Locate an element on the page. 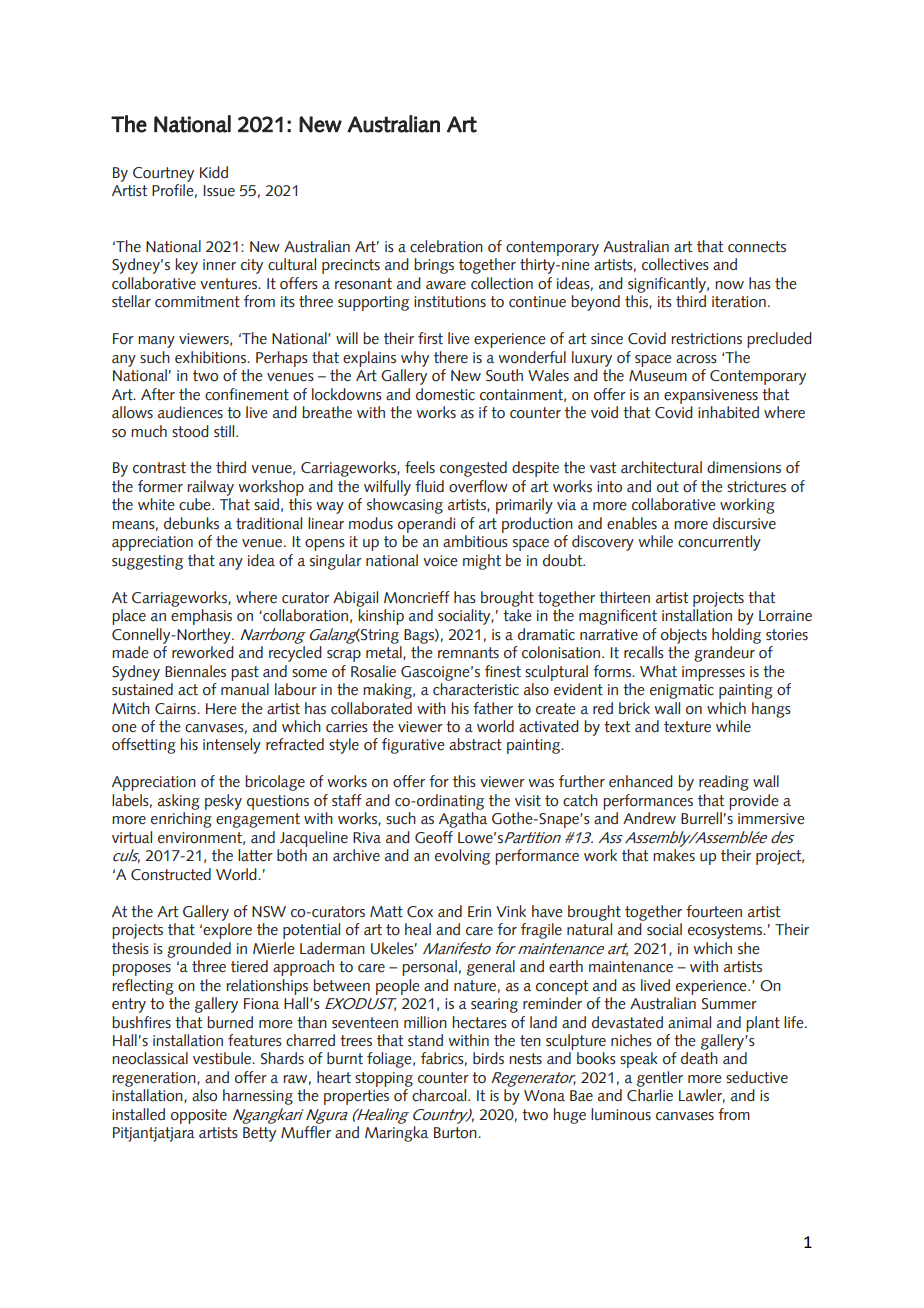  Issue is located at coordinates (219, 191).
